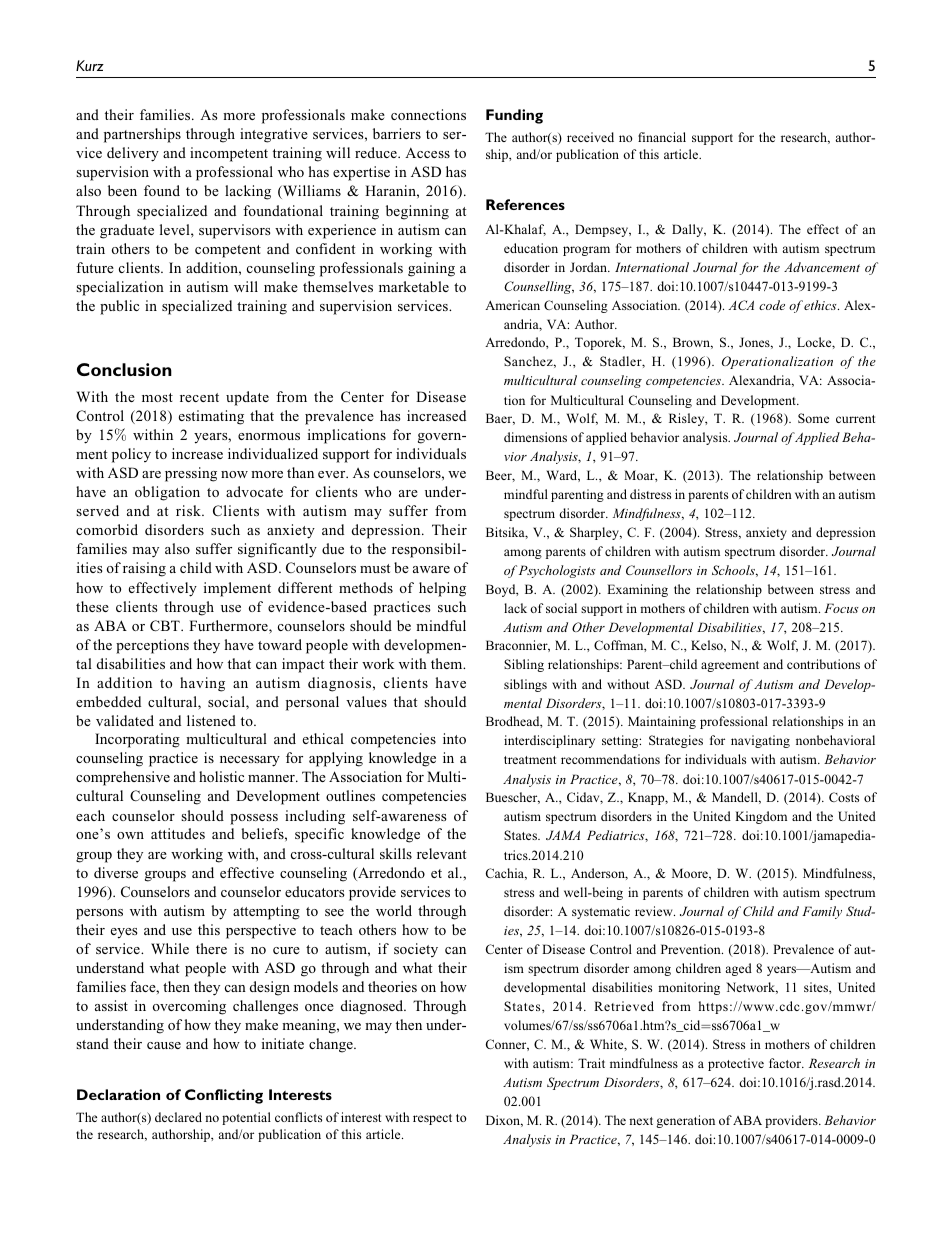  What do you see at coordinates (454, 738) in the screenshot?
I see `into` at bounding box center [454, 738].
